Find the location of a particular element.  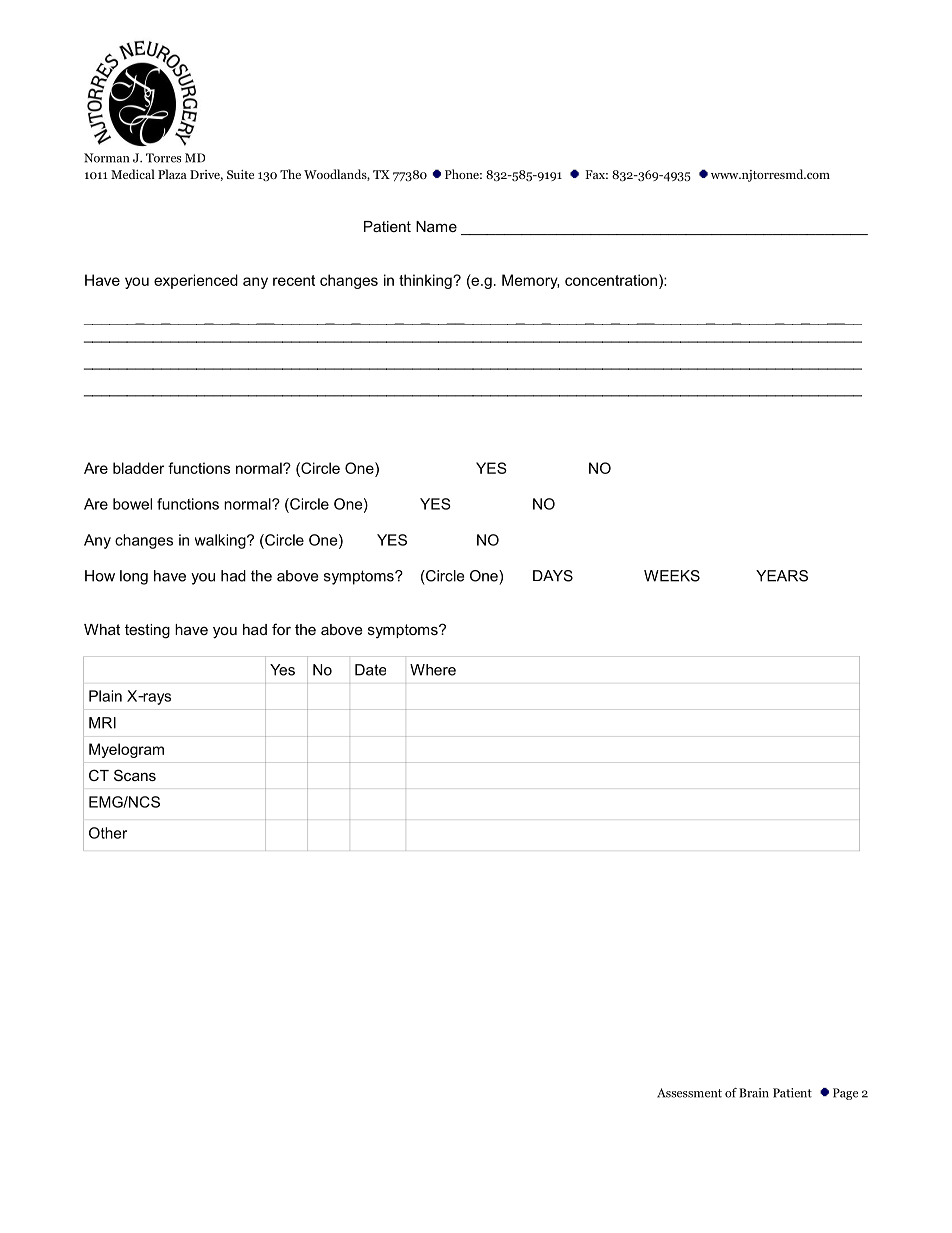

Scans is located at coordinates (135, 775).
